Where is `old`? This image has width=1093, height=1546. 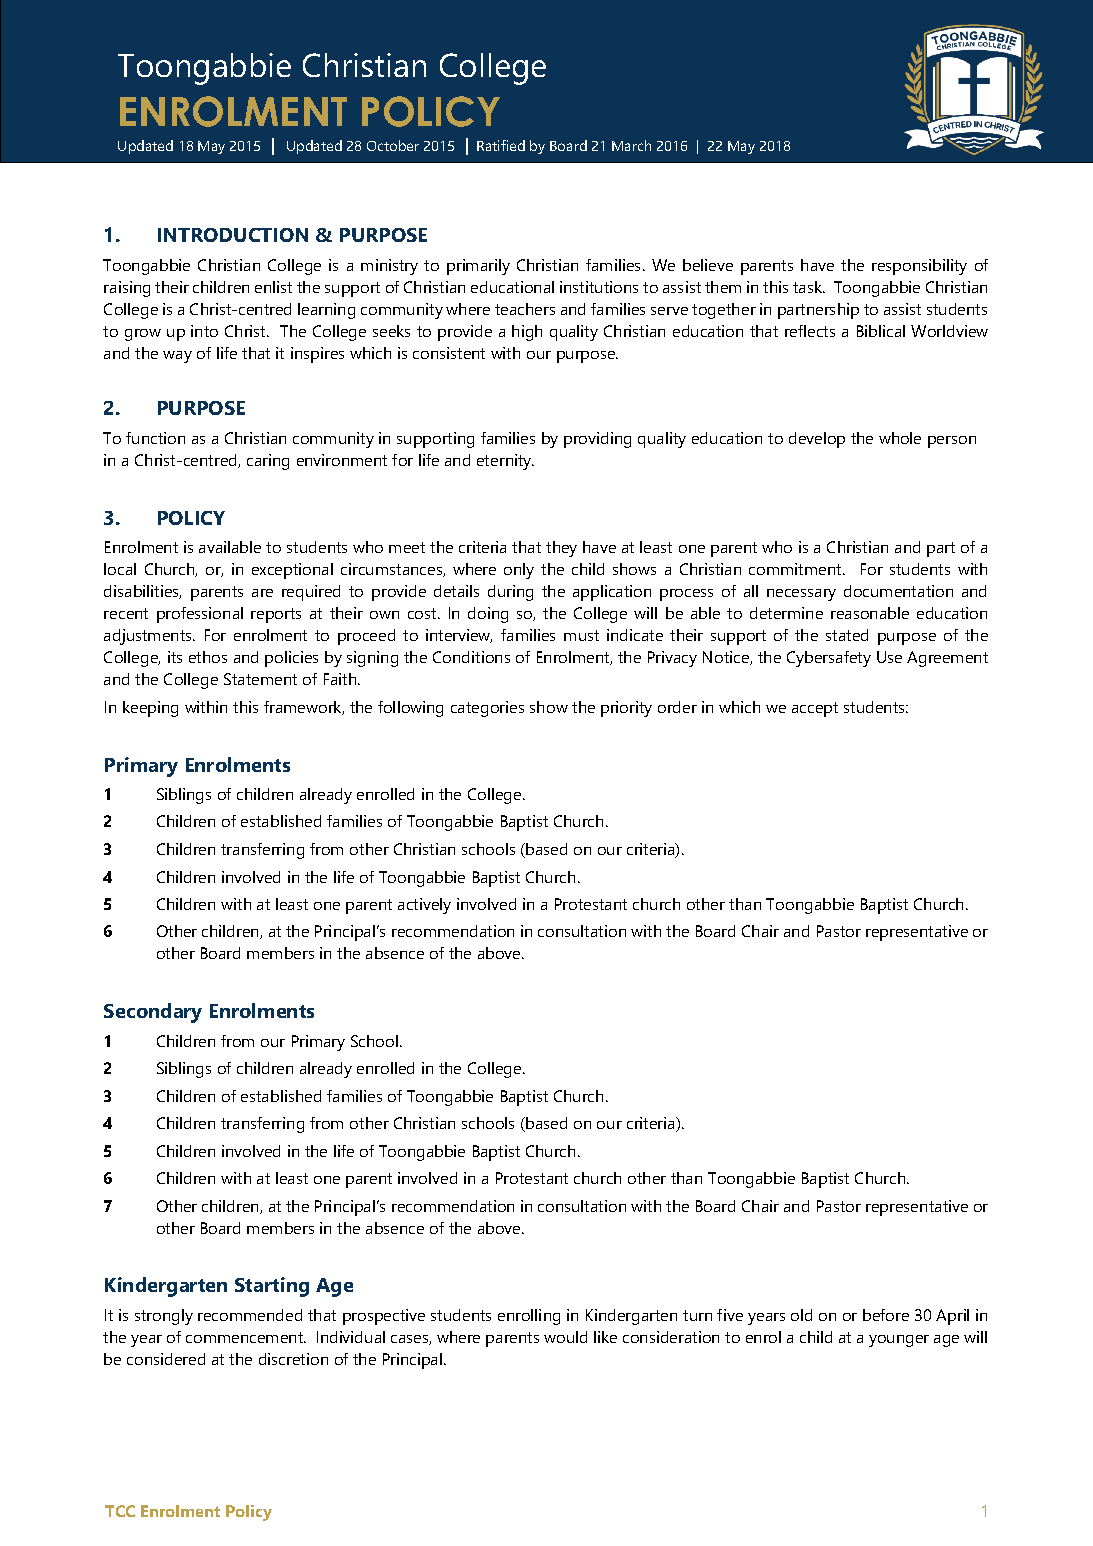
old is located at coordinates (801, 1315).
